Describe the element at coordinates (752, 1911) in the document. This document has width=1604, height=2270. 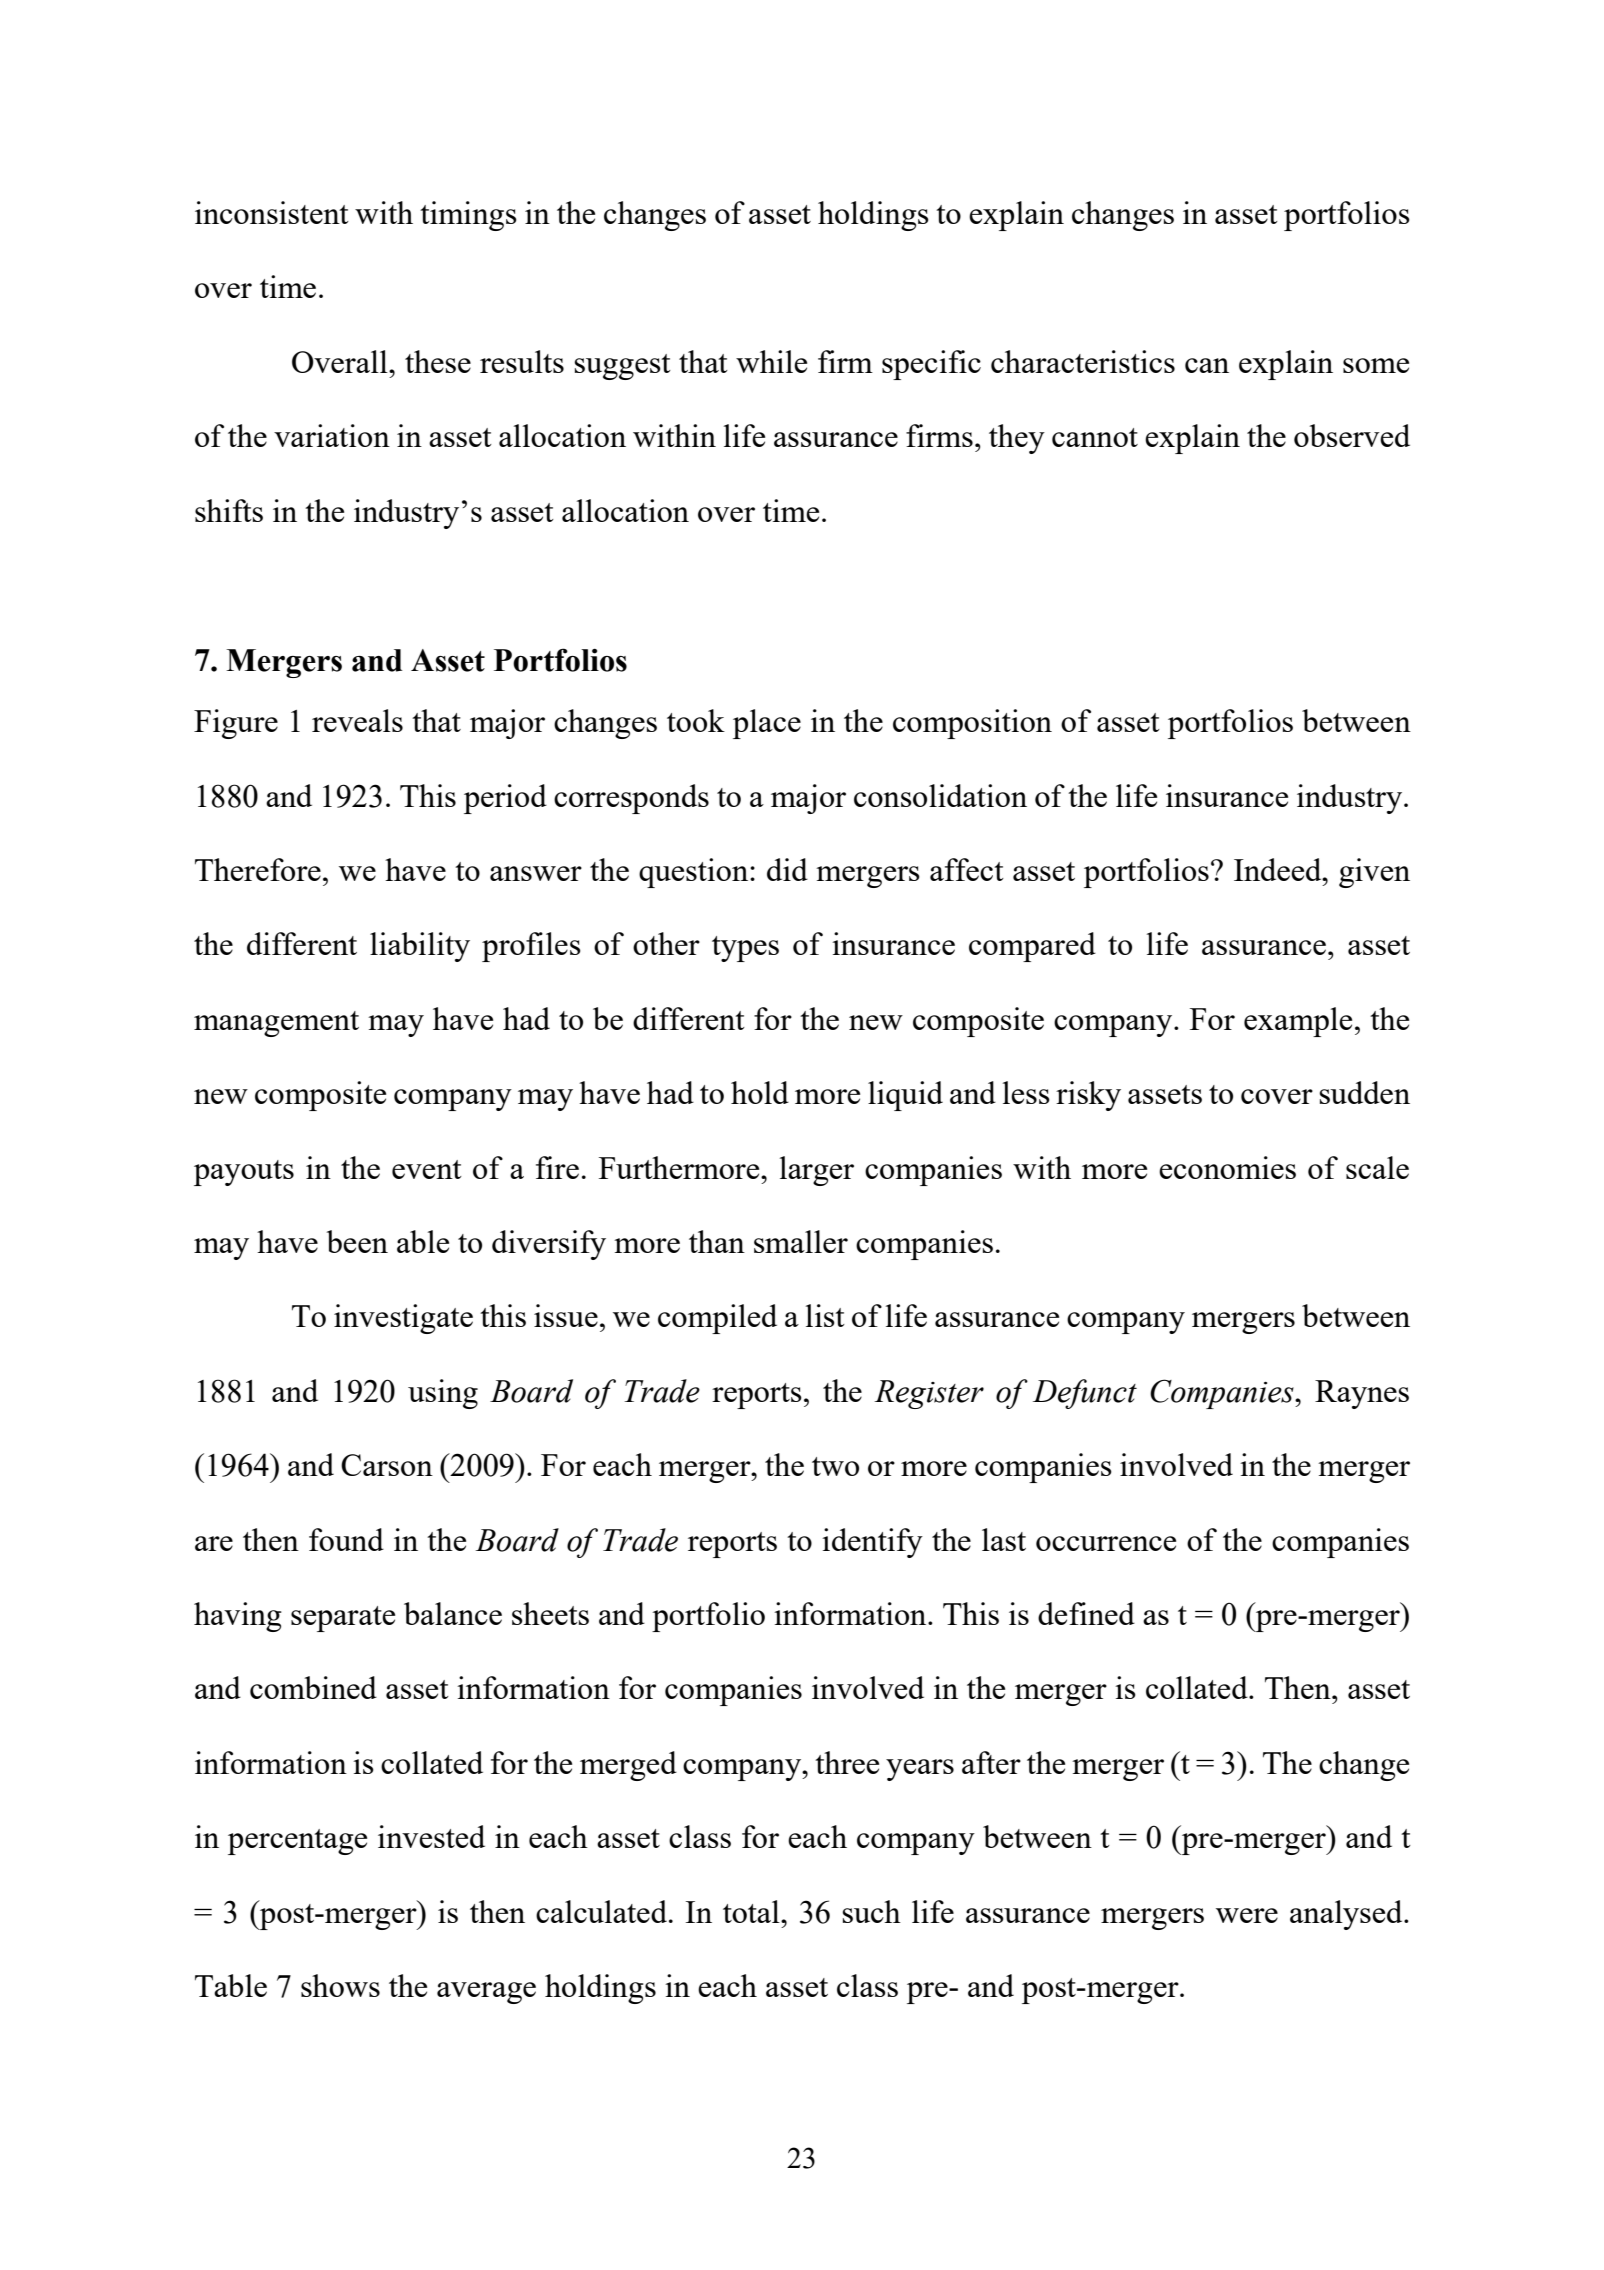
I see `total` at that location.
